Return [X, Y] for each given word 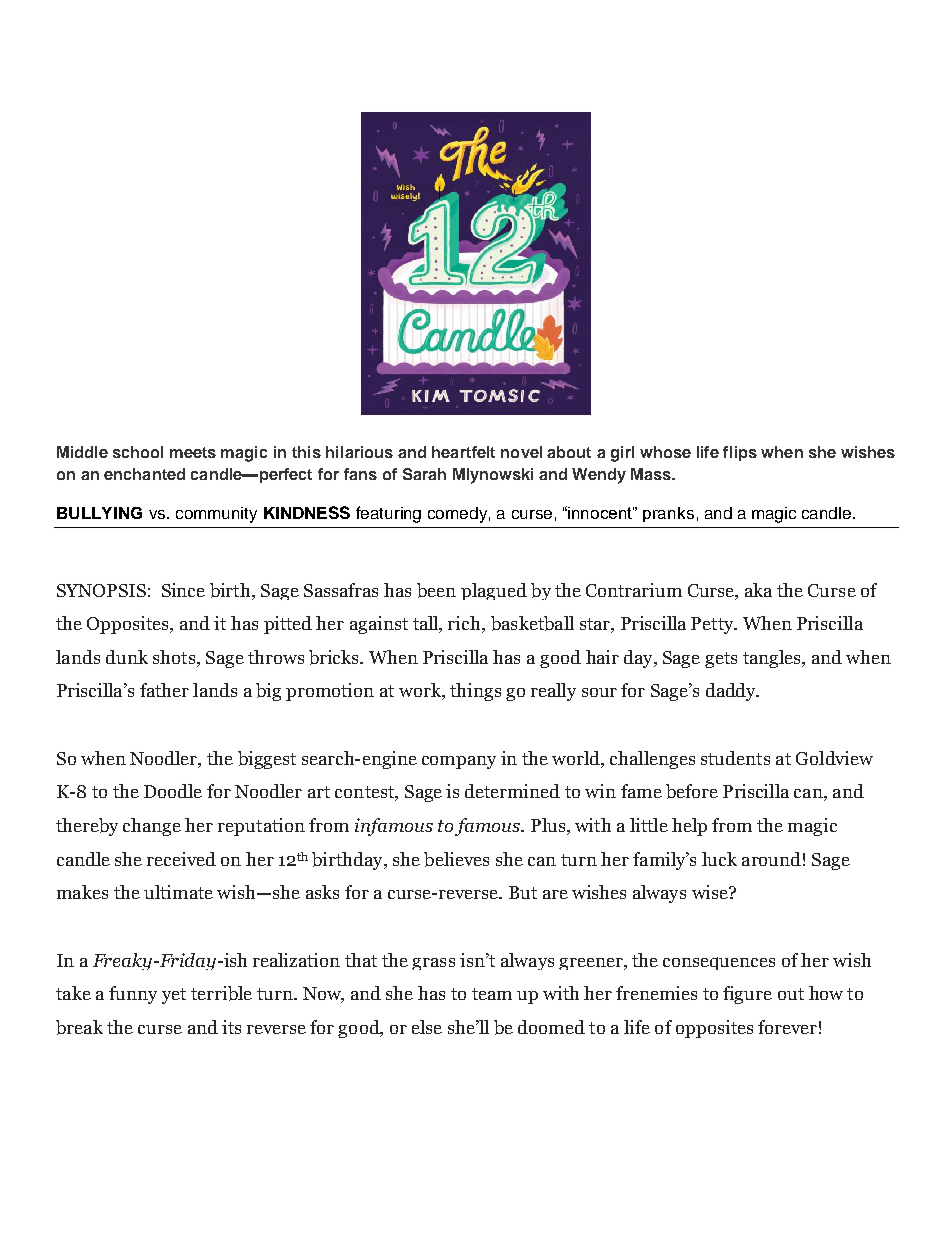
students [735, 758]
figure [747, 995]
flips [740, 453]
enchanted [144, 474]
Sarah [424, 474]
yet [174, 996]
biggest [267, 760]
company [459, 762]
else [427, 1027]
